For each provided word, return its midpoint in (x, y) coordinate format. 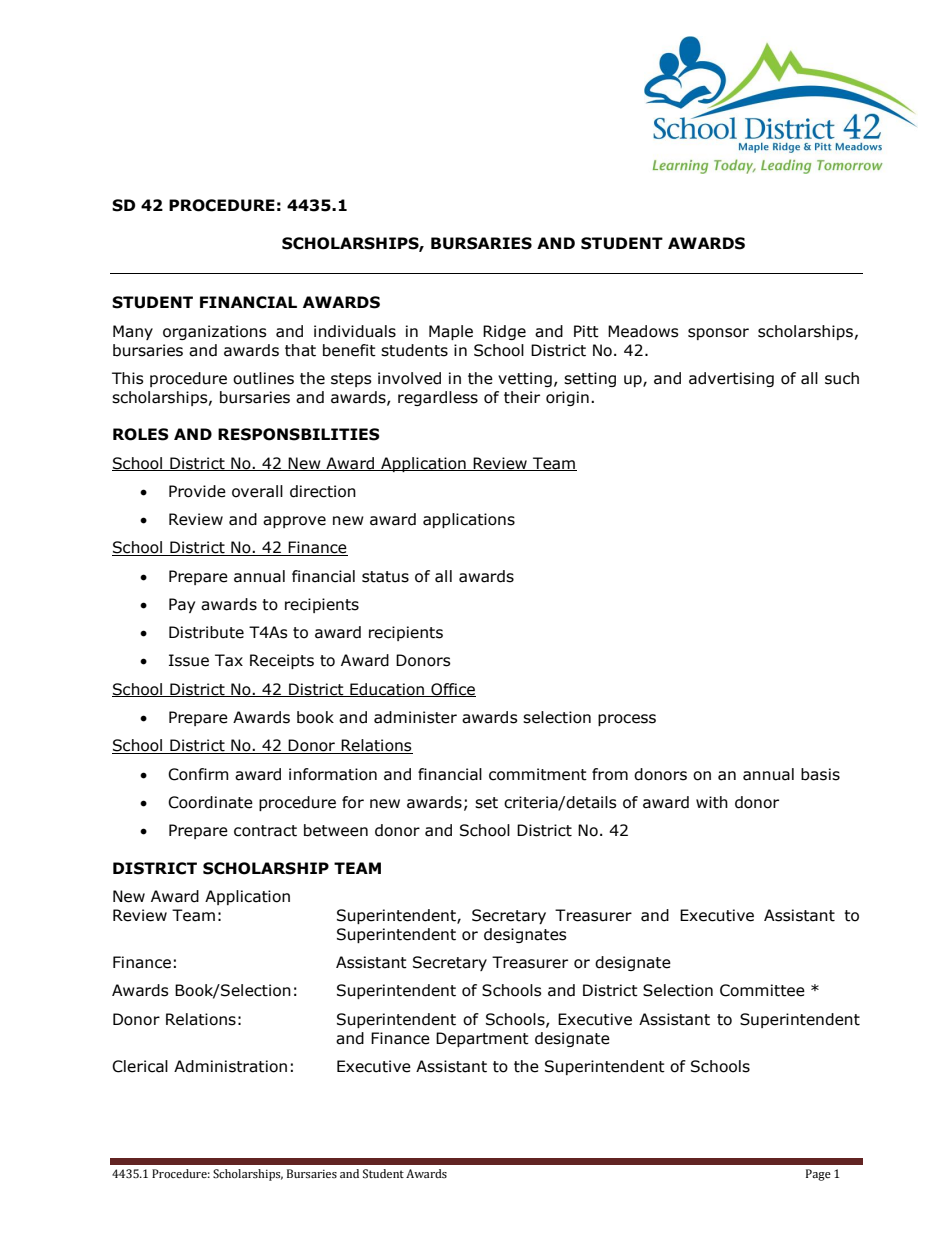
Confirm (198, 774)
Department (482, 1039)
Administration (230, 1066)
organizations (215, 332)
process (627, 720)
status (385, 577)
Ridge (504, 332)
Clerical (140, 1066)
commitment (538, 774)
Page (818, 1175)
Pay (182, 605)
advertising (731, 379)
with (712, 802)
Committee (762, 990)
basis (820, 774)
